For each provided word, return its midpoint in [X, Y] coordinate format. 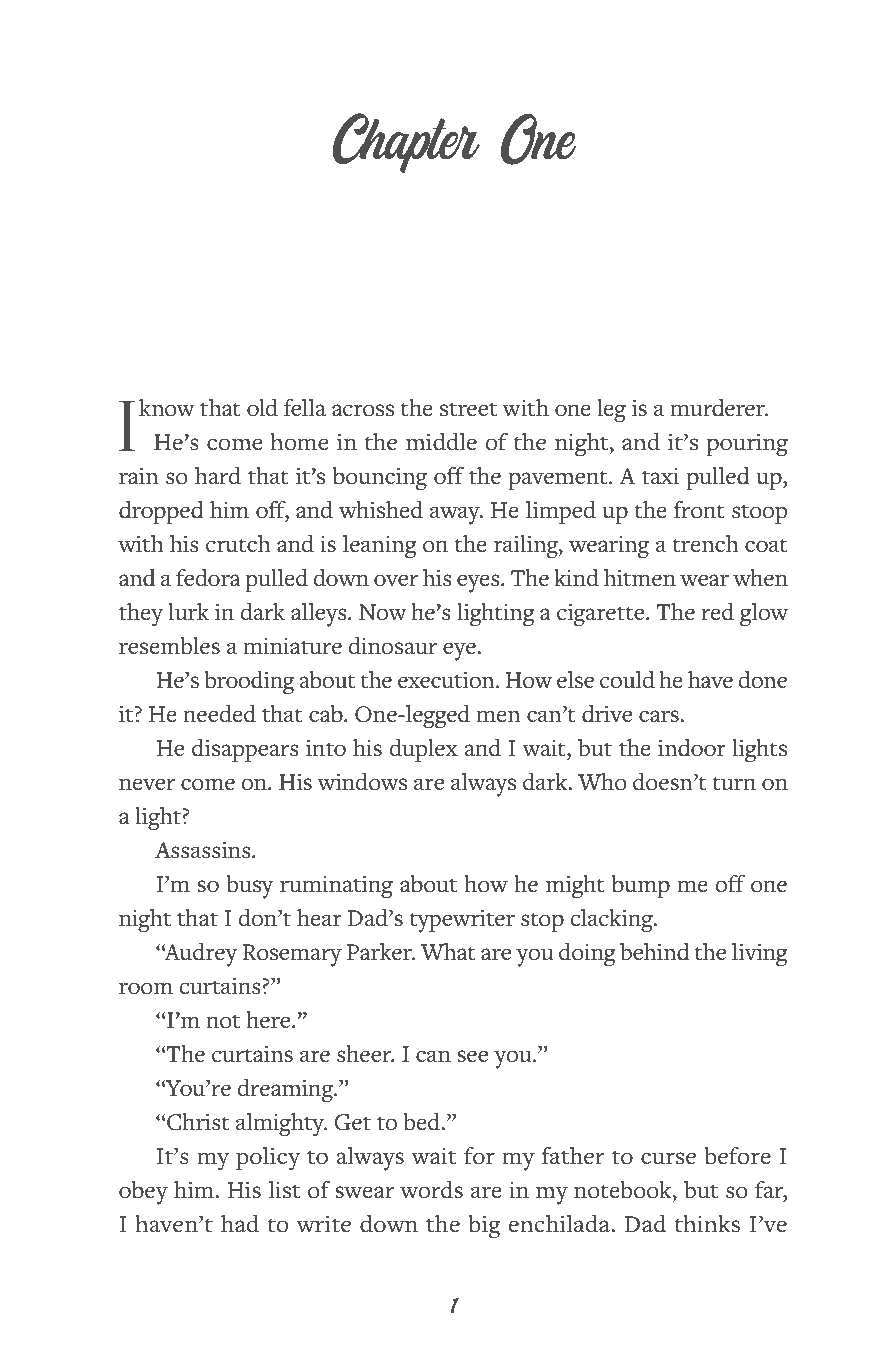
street [468, 410]
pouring [747, 445]
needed [219, 714]
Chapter [406, 143]
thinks [707, 1224]
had [240, 1224]
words [431, 1190]
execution [447, 680]
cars [660, 716]
